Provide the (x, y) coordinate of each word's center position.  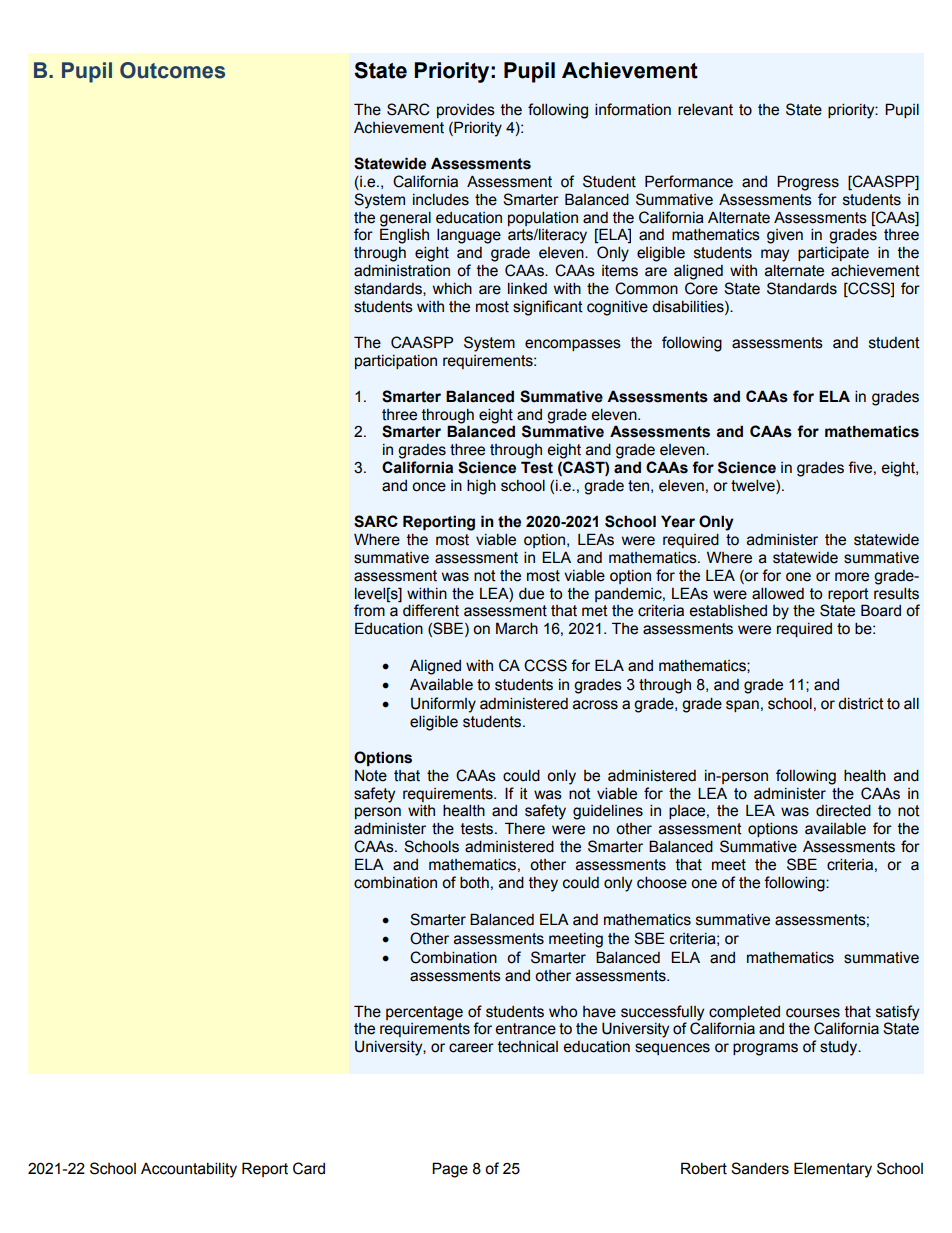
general (405, 219)
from (369, 610)
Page (450, 1170)
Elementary (833, 1170)
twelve (754, 487)
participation (396, 362)
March (517, 628)
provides (466, 111)
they (543, 884)
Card (309, 1168)
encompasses (573, 345)
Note (371, 776)
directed (843, 811)
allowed (778, 594)
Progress (808, 183)
